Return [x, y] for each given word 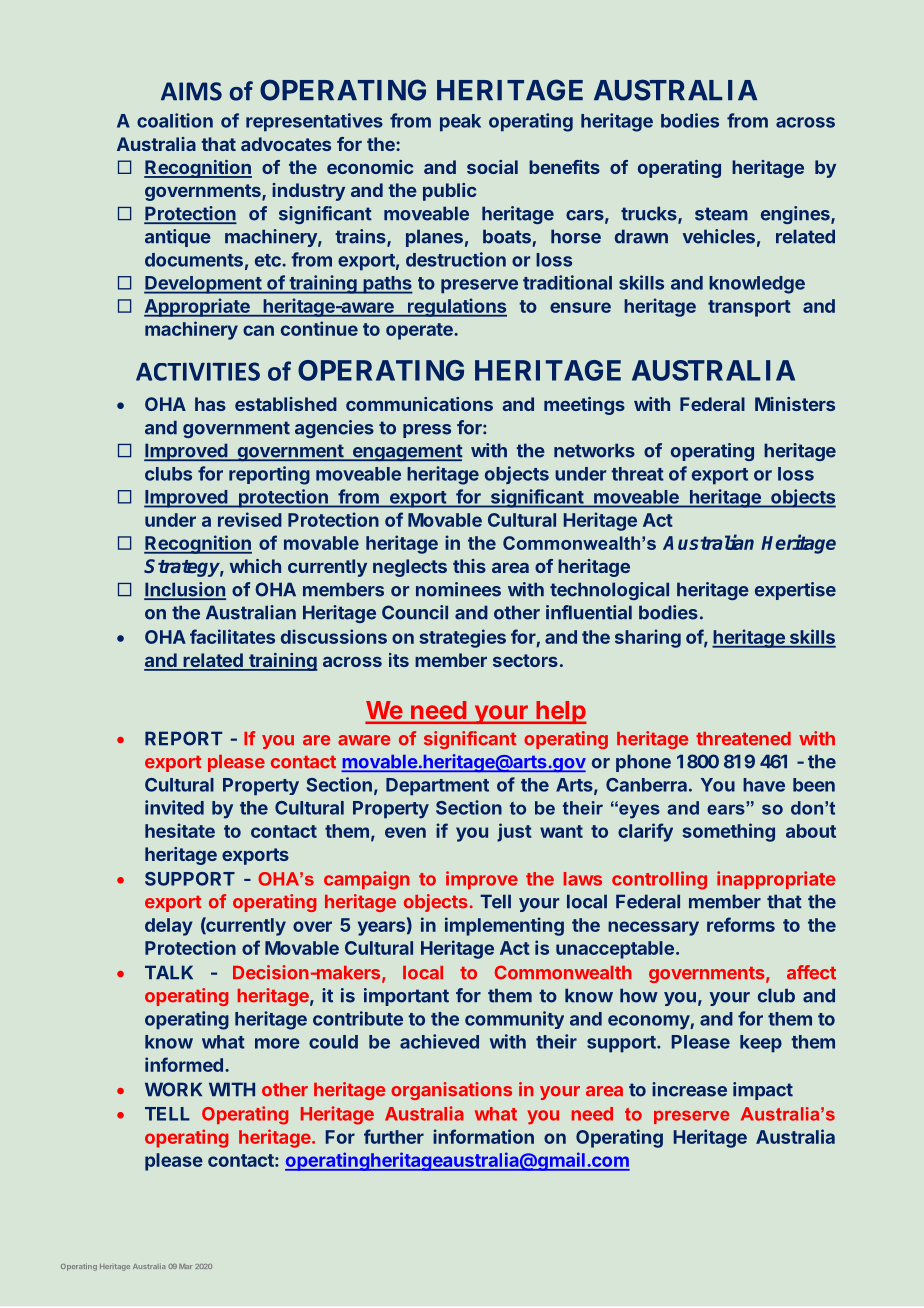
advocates [286, 144]
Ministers [795, 404]
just [514, 832]
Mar [185, 1266]
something [728, 832]
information [483, 1136]
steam [721, 214]
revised [250, 519]
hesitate [180, 830]
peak [460, 123]
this [469, 566]
